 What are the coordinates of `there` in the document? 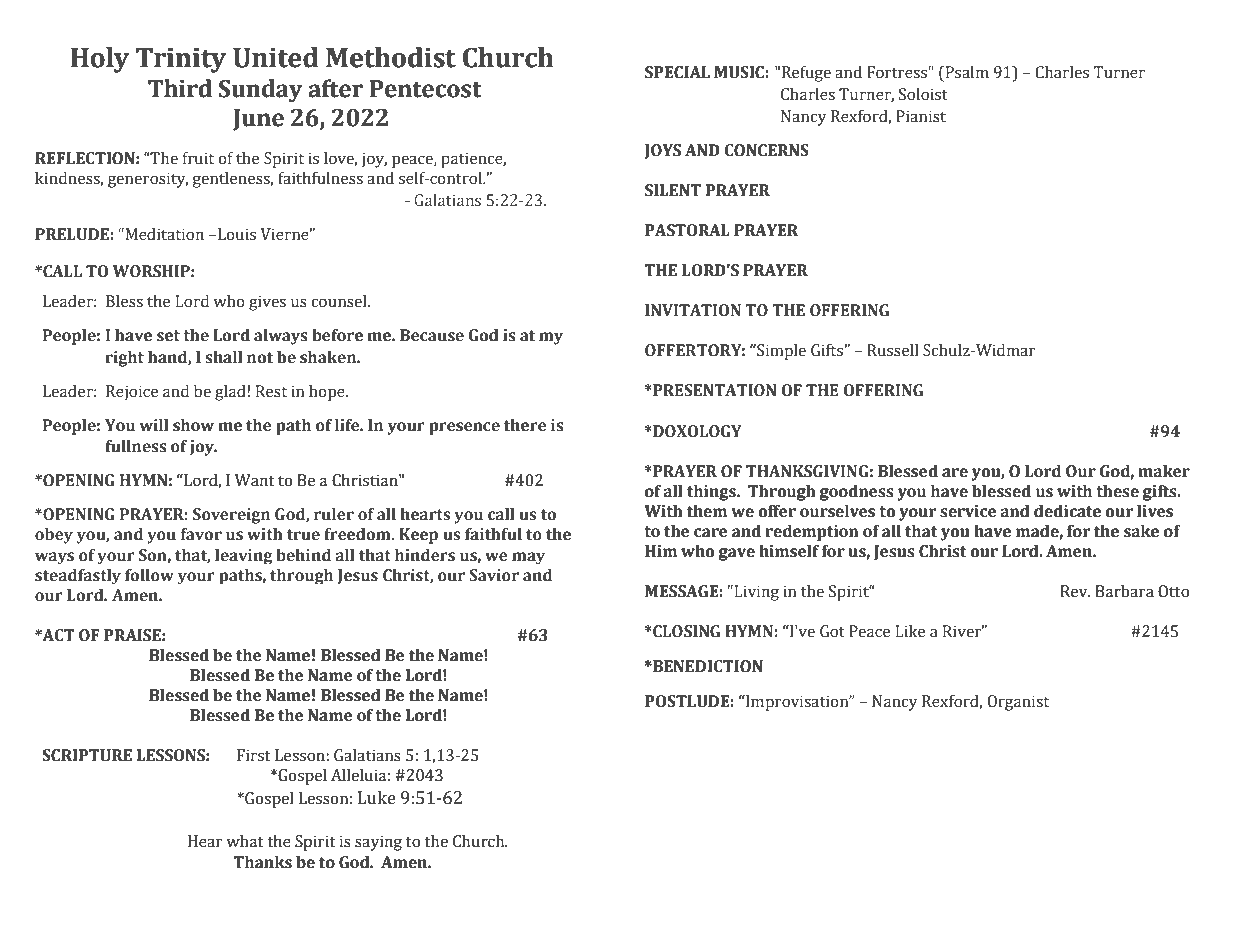 It's located at (525, 425).
